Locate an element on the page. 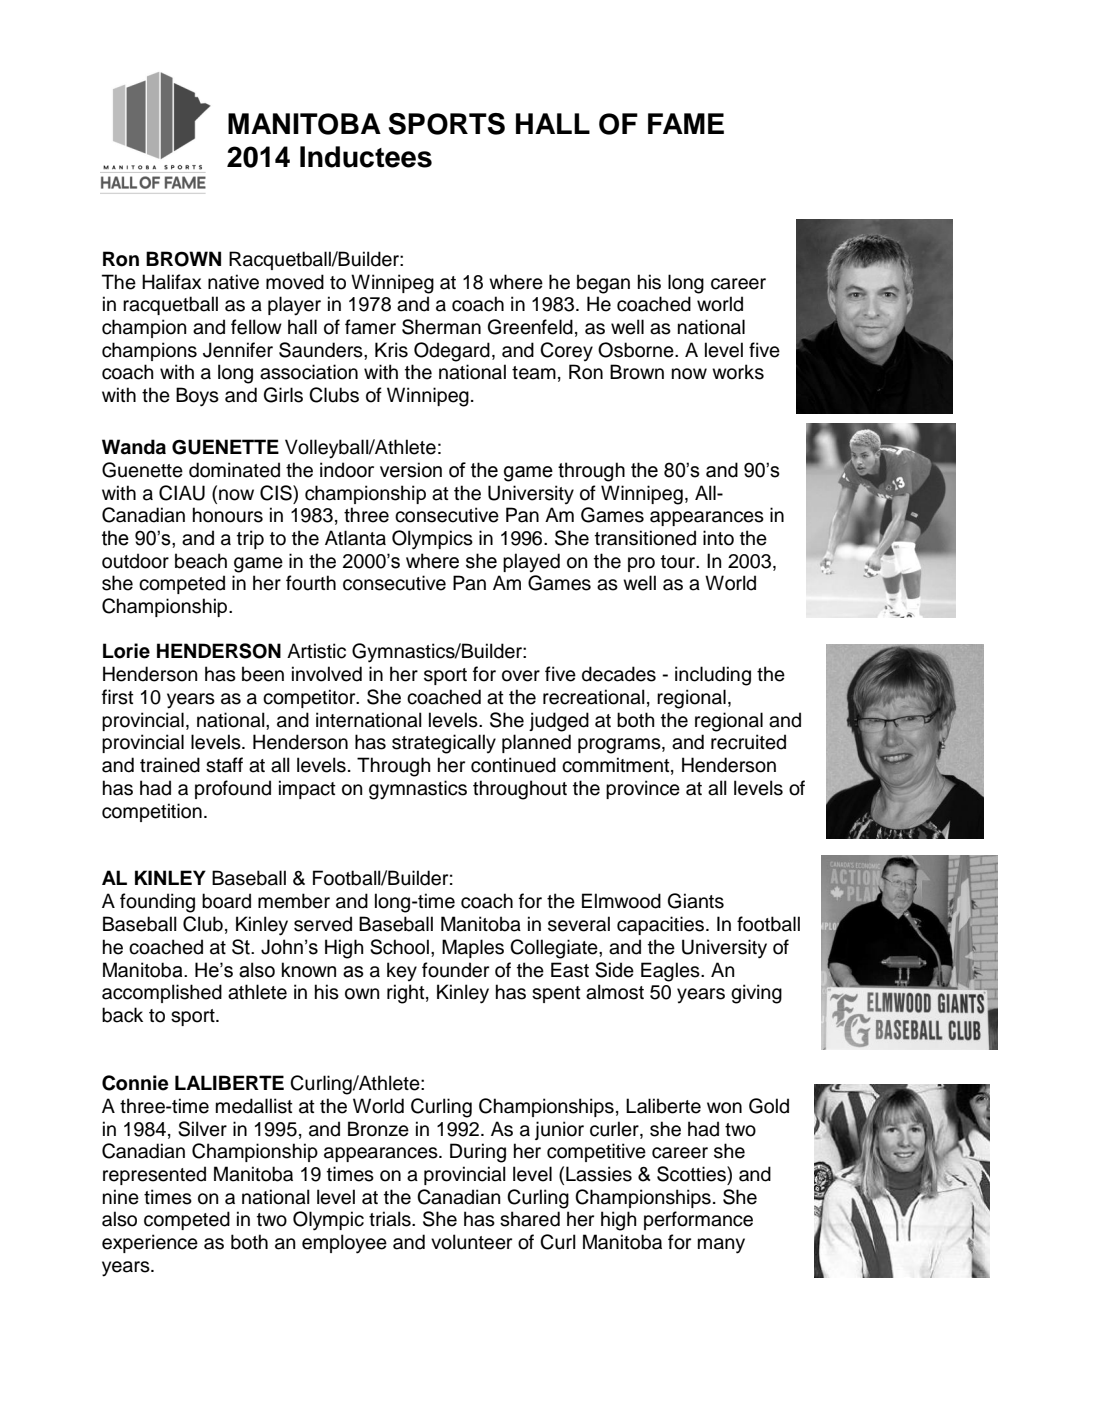 Image resolution: width=1099 pixels, height=1422 pixels. tour is located at coordinates (679, 562).
